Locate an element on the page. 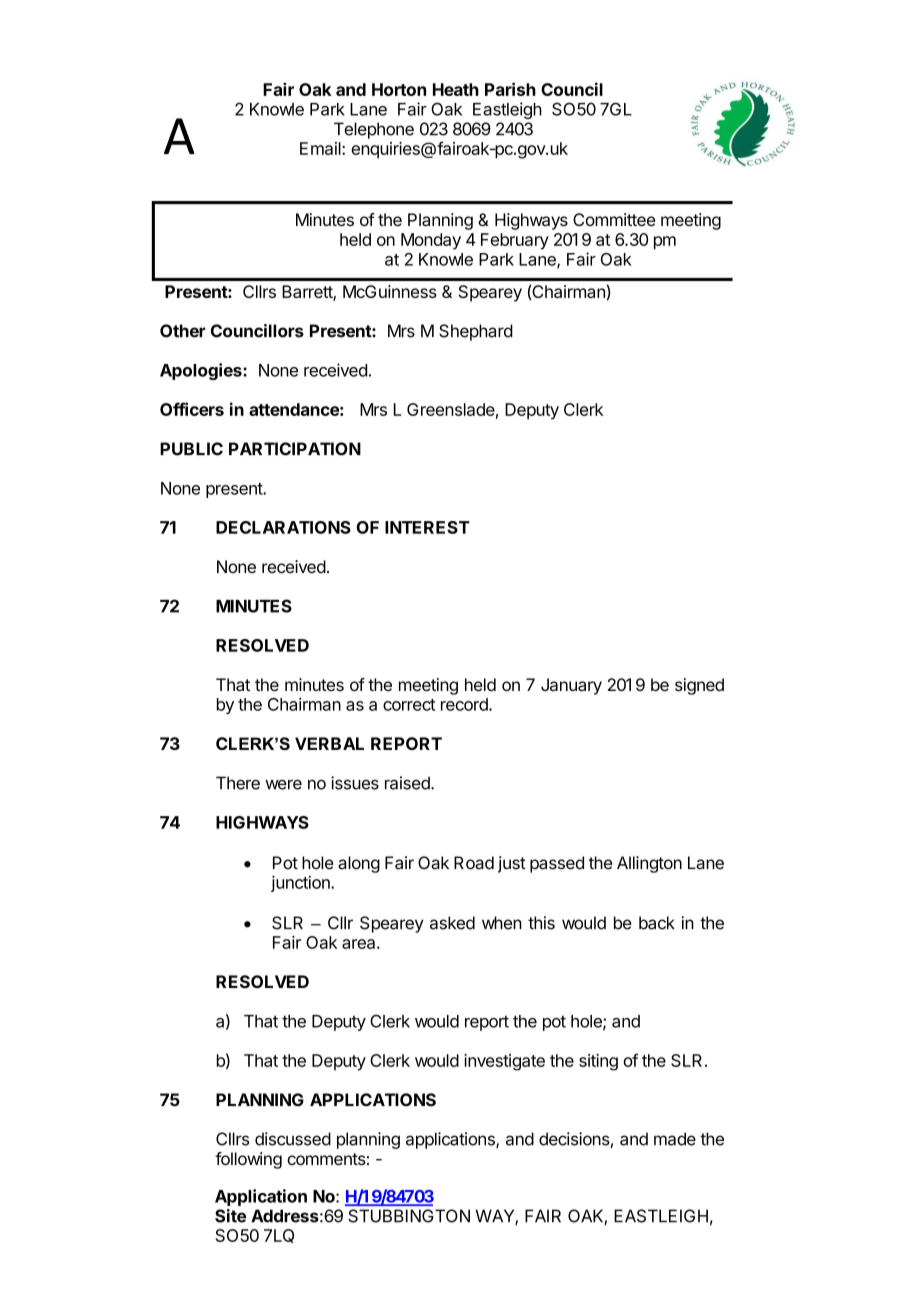  signed is located at coordinates (699, 686).
